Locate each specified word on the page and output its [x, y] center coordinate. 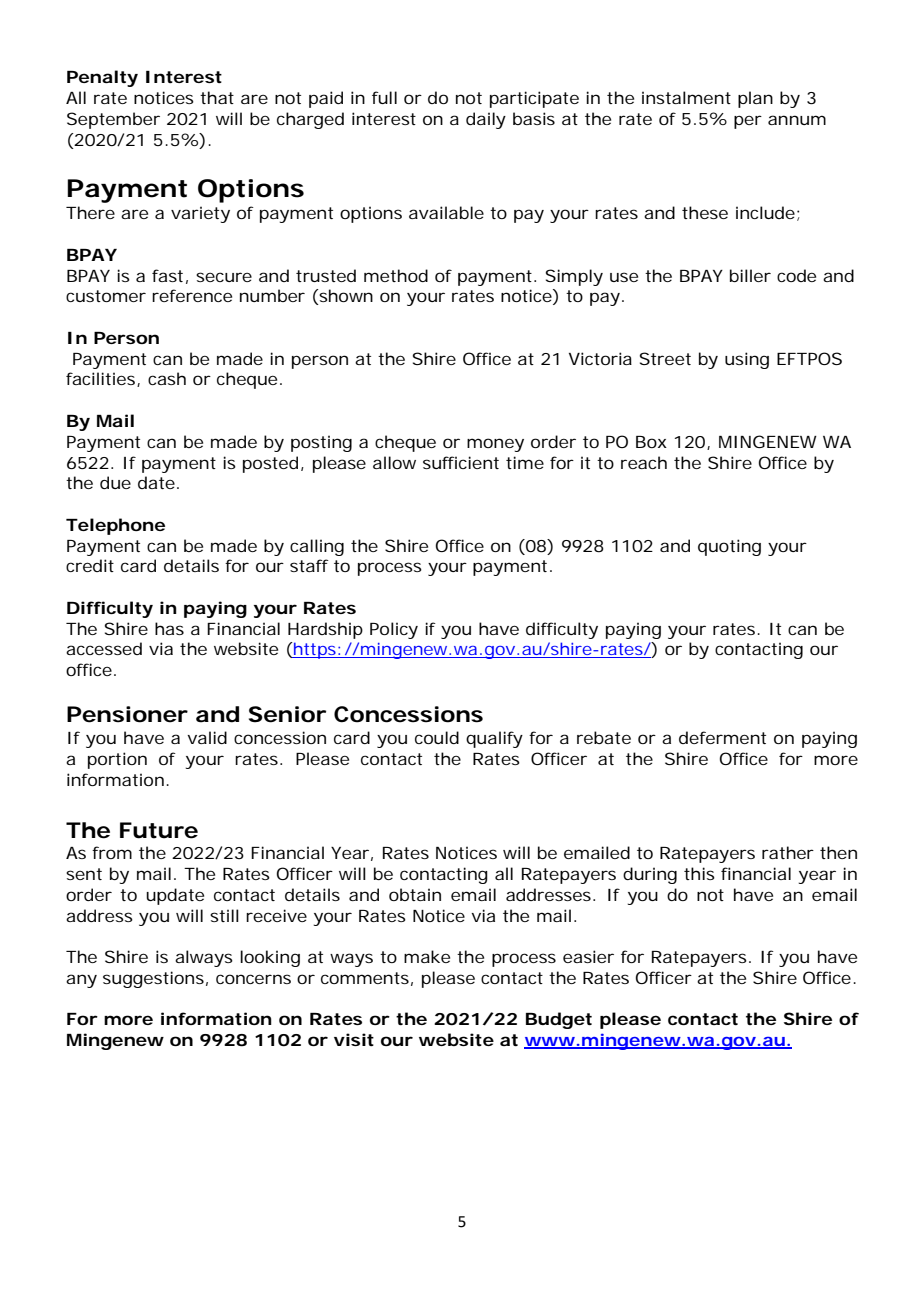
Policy [394, 630]
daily [486, 120]
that [217, 97]
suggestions [155, 979]
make [427, 956]
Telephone [115, 526]
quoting [729, 547]
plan [755, 99]
